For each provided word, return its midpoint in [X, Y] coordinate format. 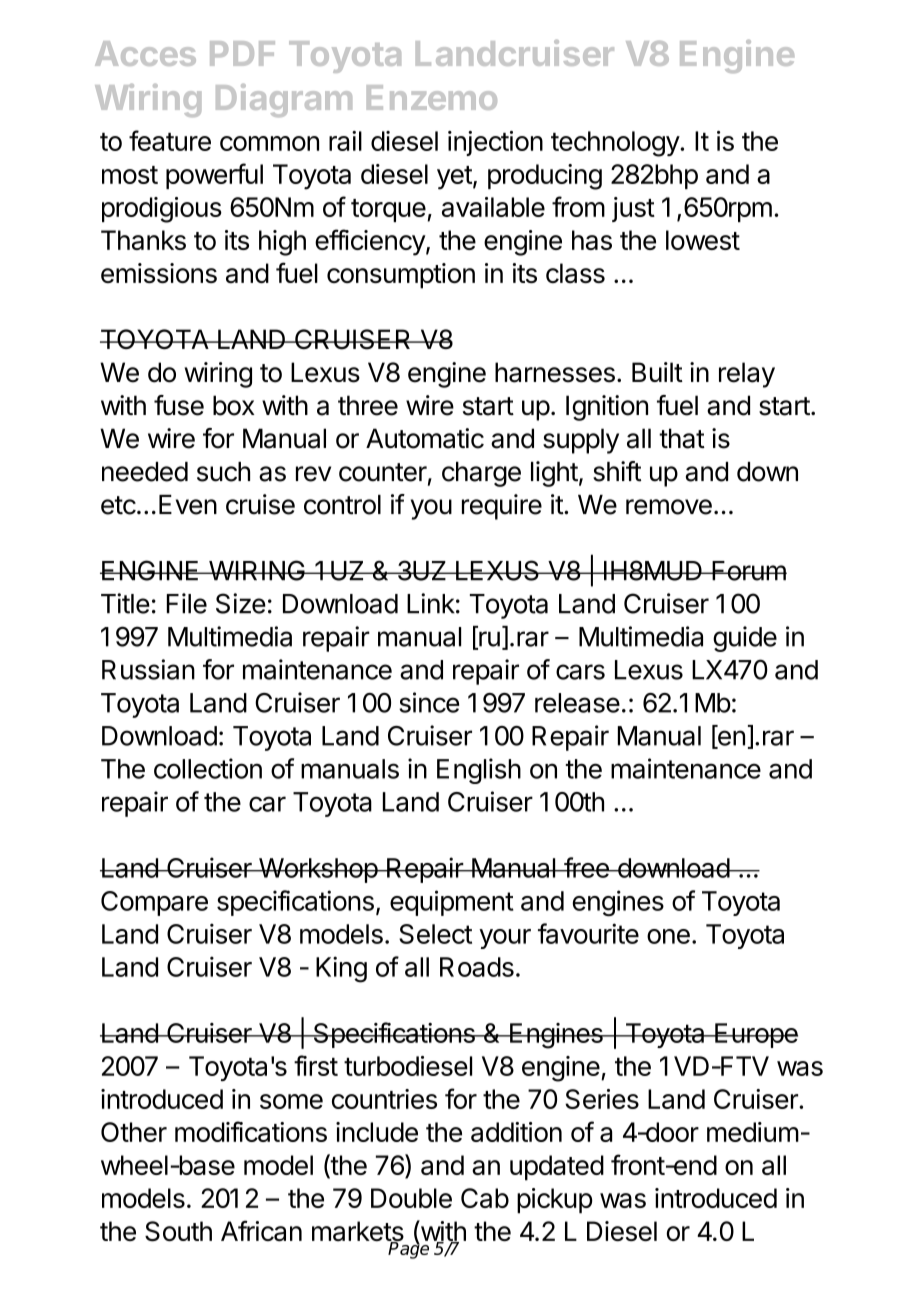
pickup [555, 1201]
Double [411, 1198]
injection [495, 143]
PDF [242, 53]
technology [616, 144]
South [178, 1231]
